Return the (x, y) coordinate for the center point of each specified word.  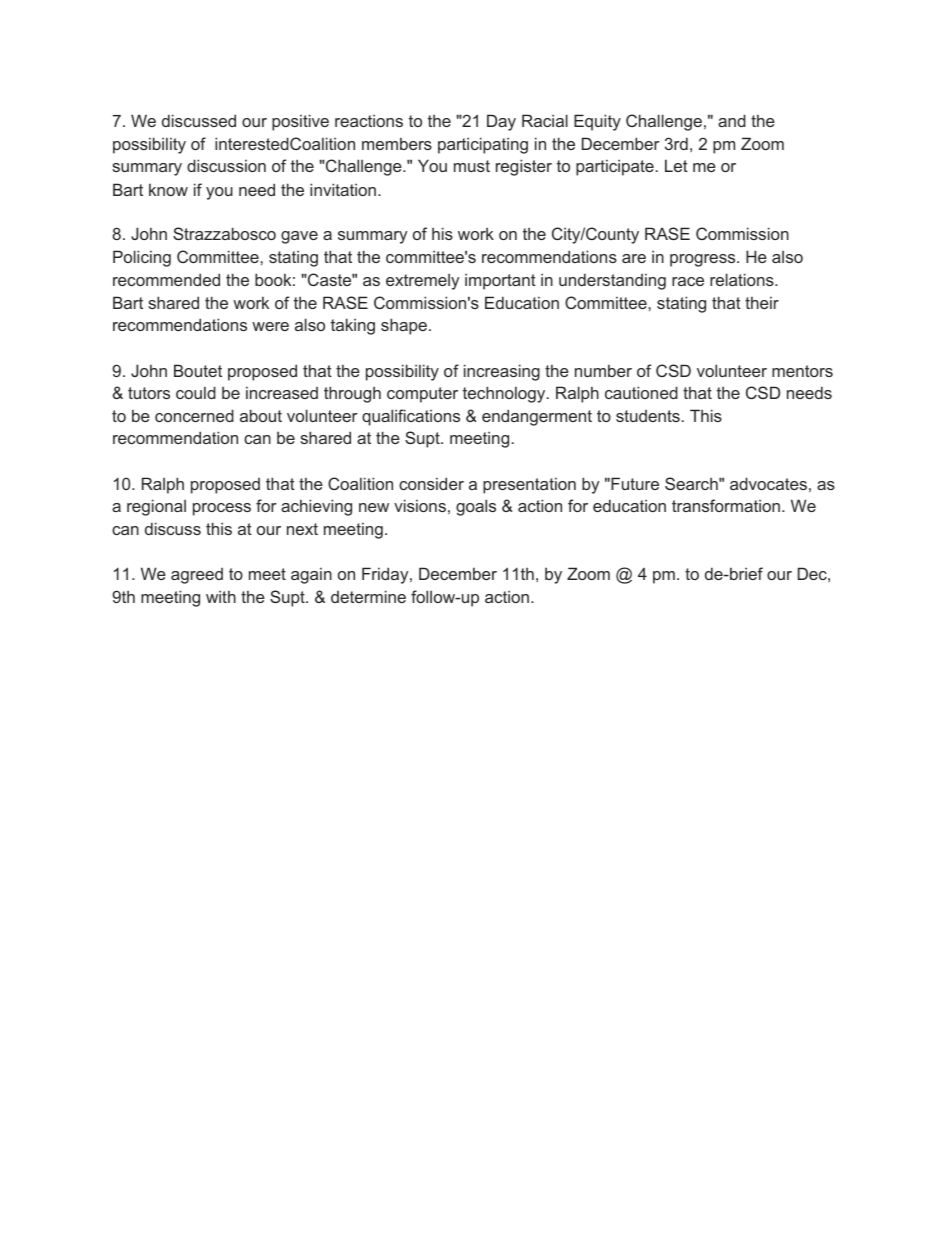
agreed (197, 576)
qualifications (411, 417)
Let (676, 165)
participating (483, 145)
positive (300, 122)
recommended (166, 279)
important (500, 281)
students (648, 416)
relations (743, 279)
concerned (194, 415)
